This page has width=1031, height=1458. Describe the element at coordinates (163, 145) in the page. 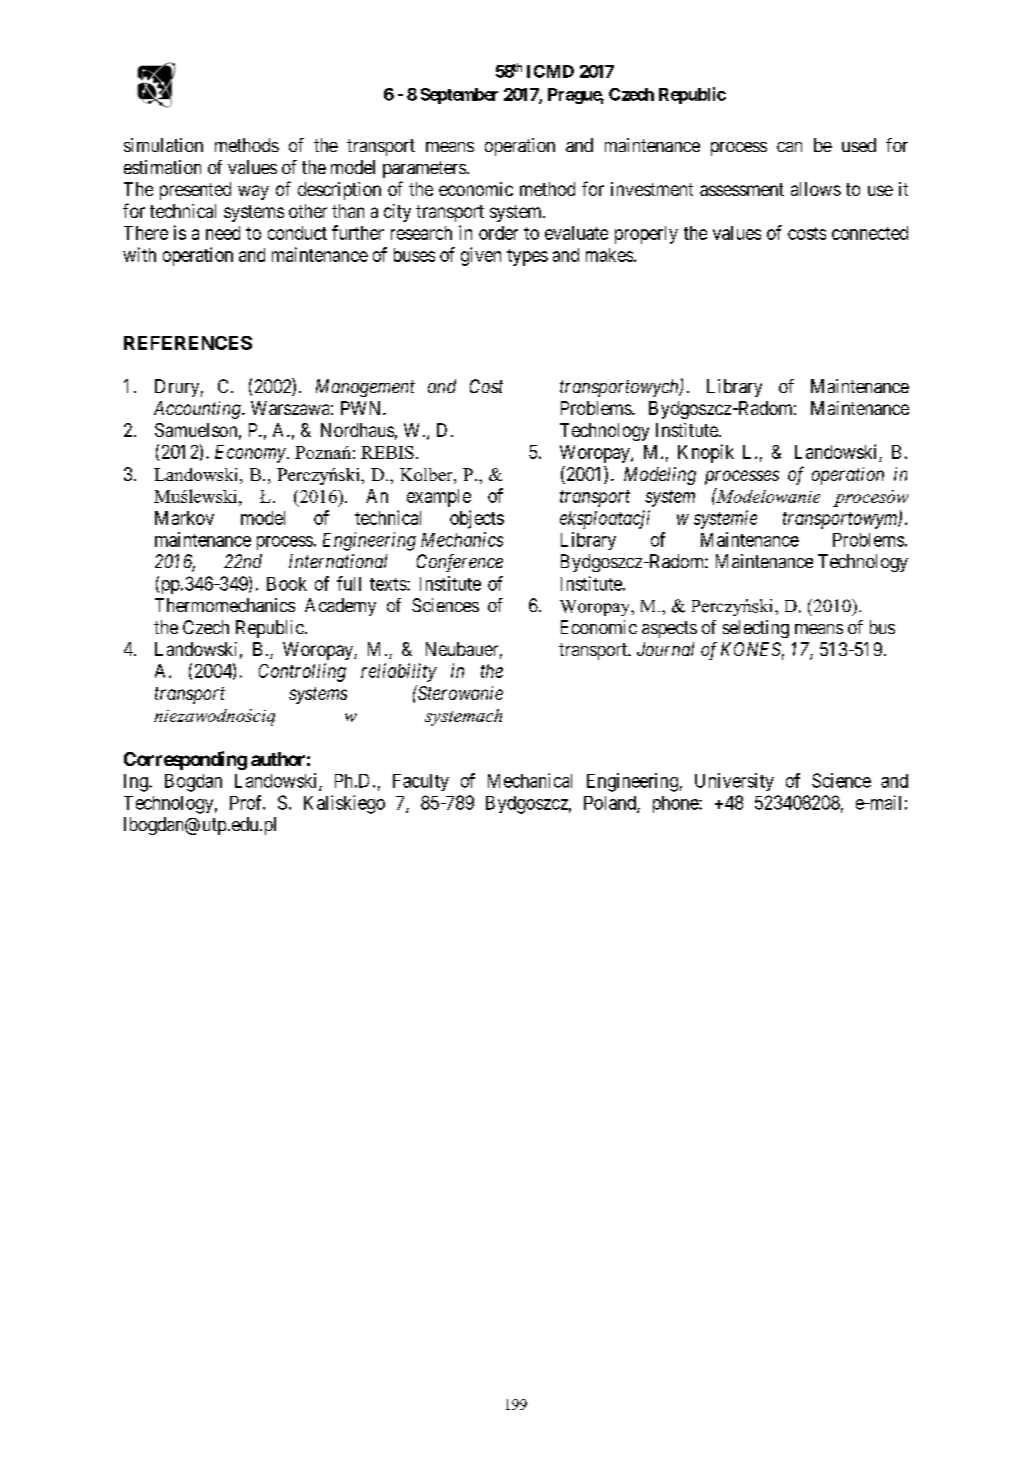

I see `simulation` at that location.
